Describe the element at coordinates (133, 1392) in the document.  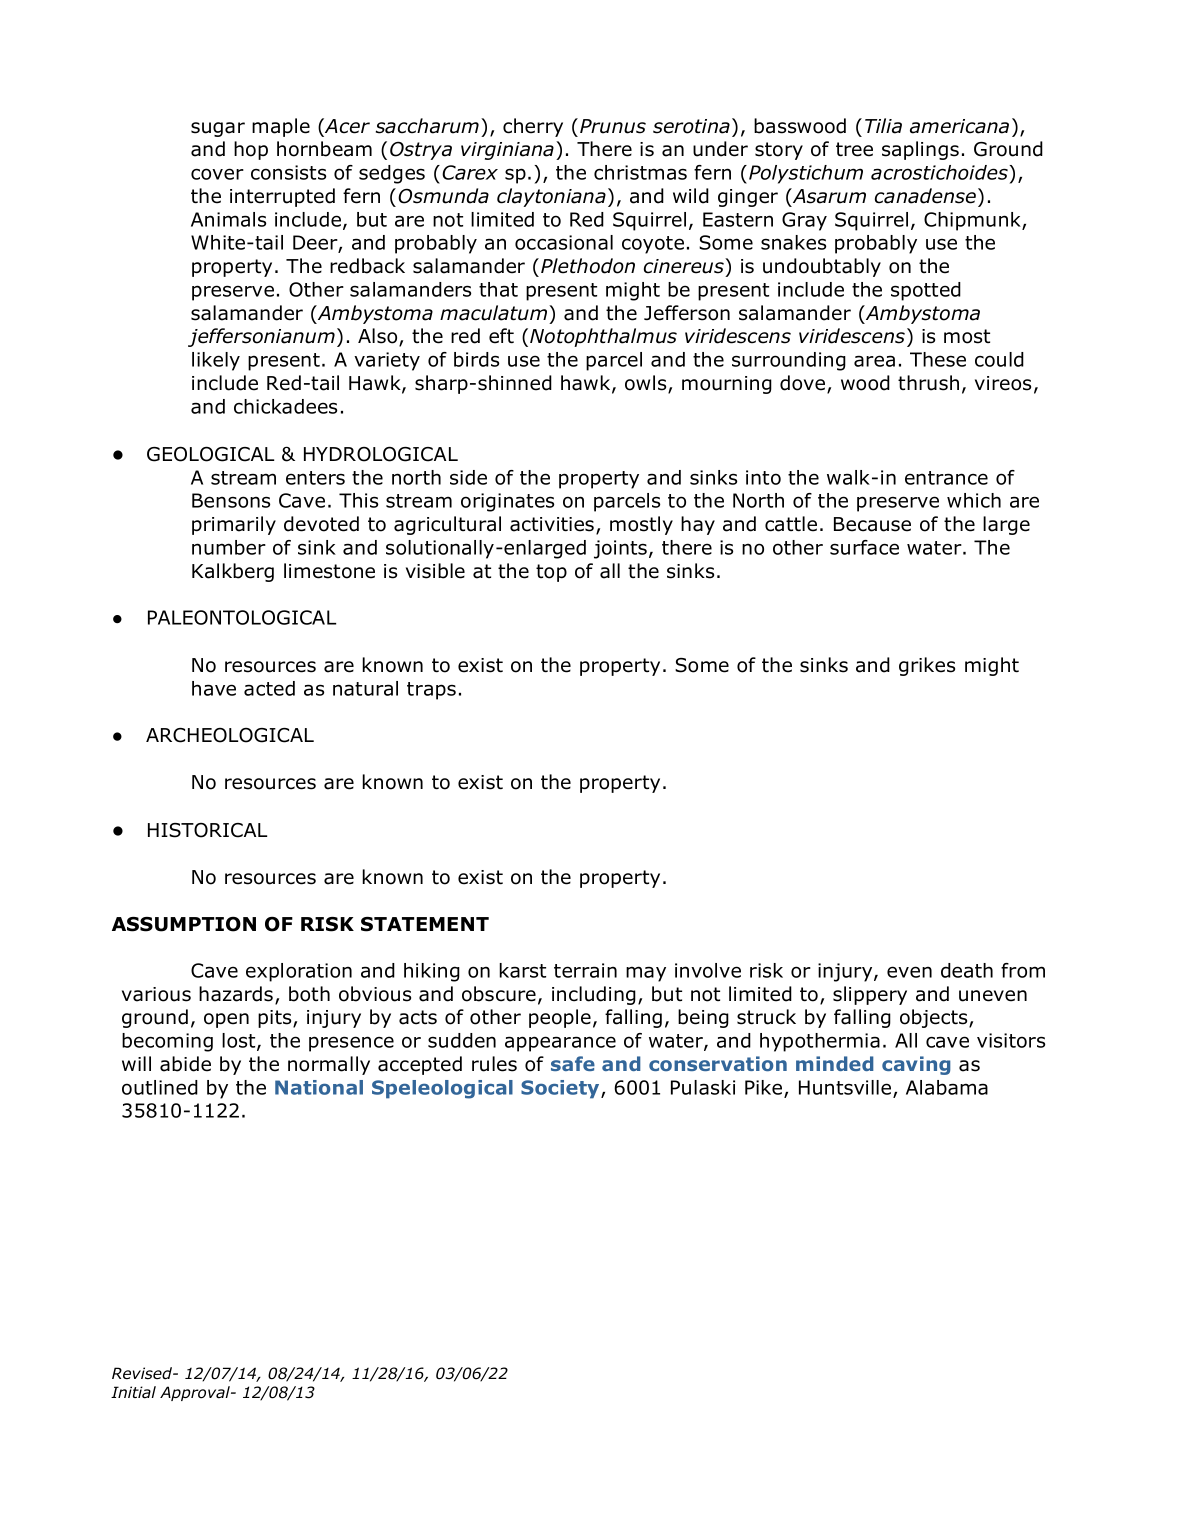
I see `Initial` at that location.
